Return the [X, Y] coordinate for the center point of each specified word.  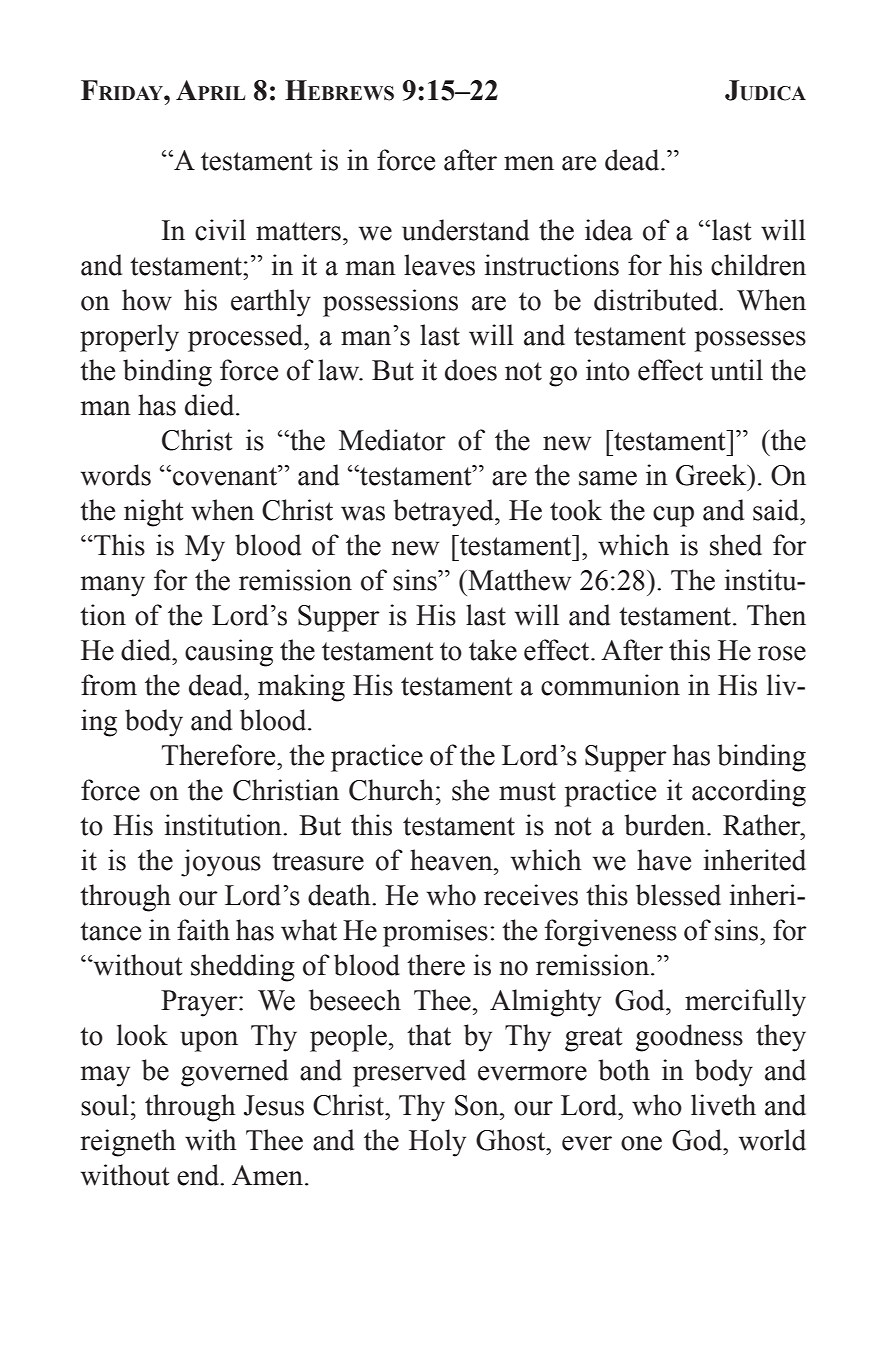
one [641, 1143]
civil [220, 230]
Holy [437, 1143]
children [758, 265]
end [199, 1175]
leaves [439, 265]
